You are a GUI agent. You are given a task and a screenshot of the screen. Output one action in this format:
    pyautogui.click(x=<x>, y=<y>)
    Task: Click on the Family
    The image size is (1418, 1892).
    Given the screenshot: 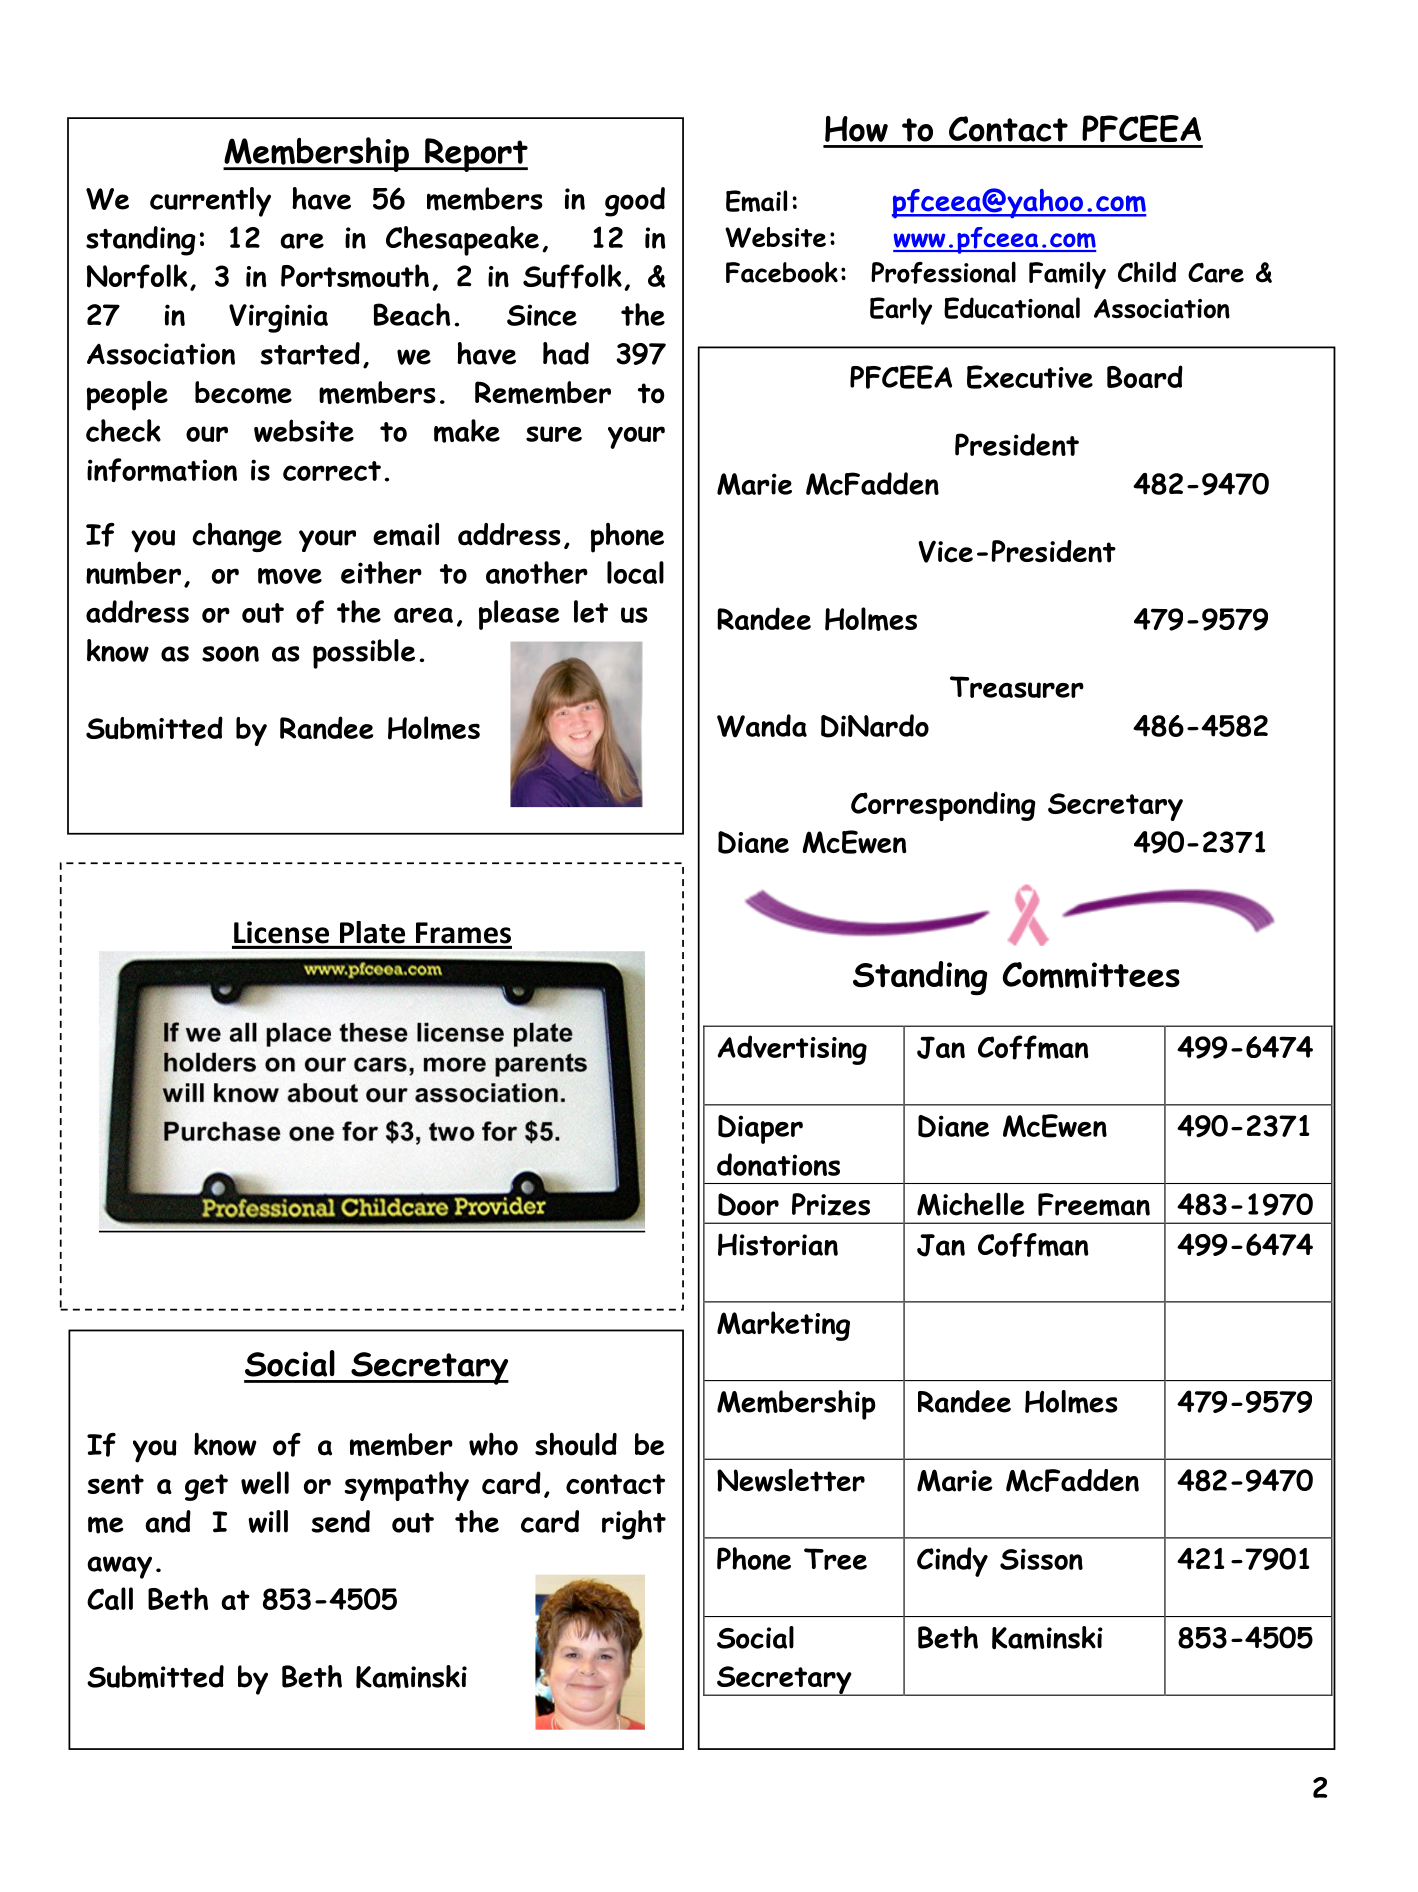 What is the action you would take?
    pyautogui.click(x=1067, y=275)
